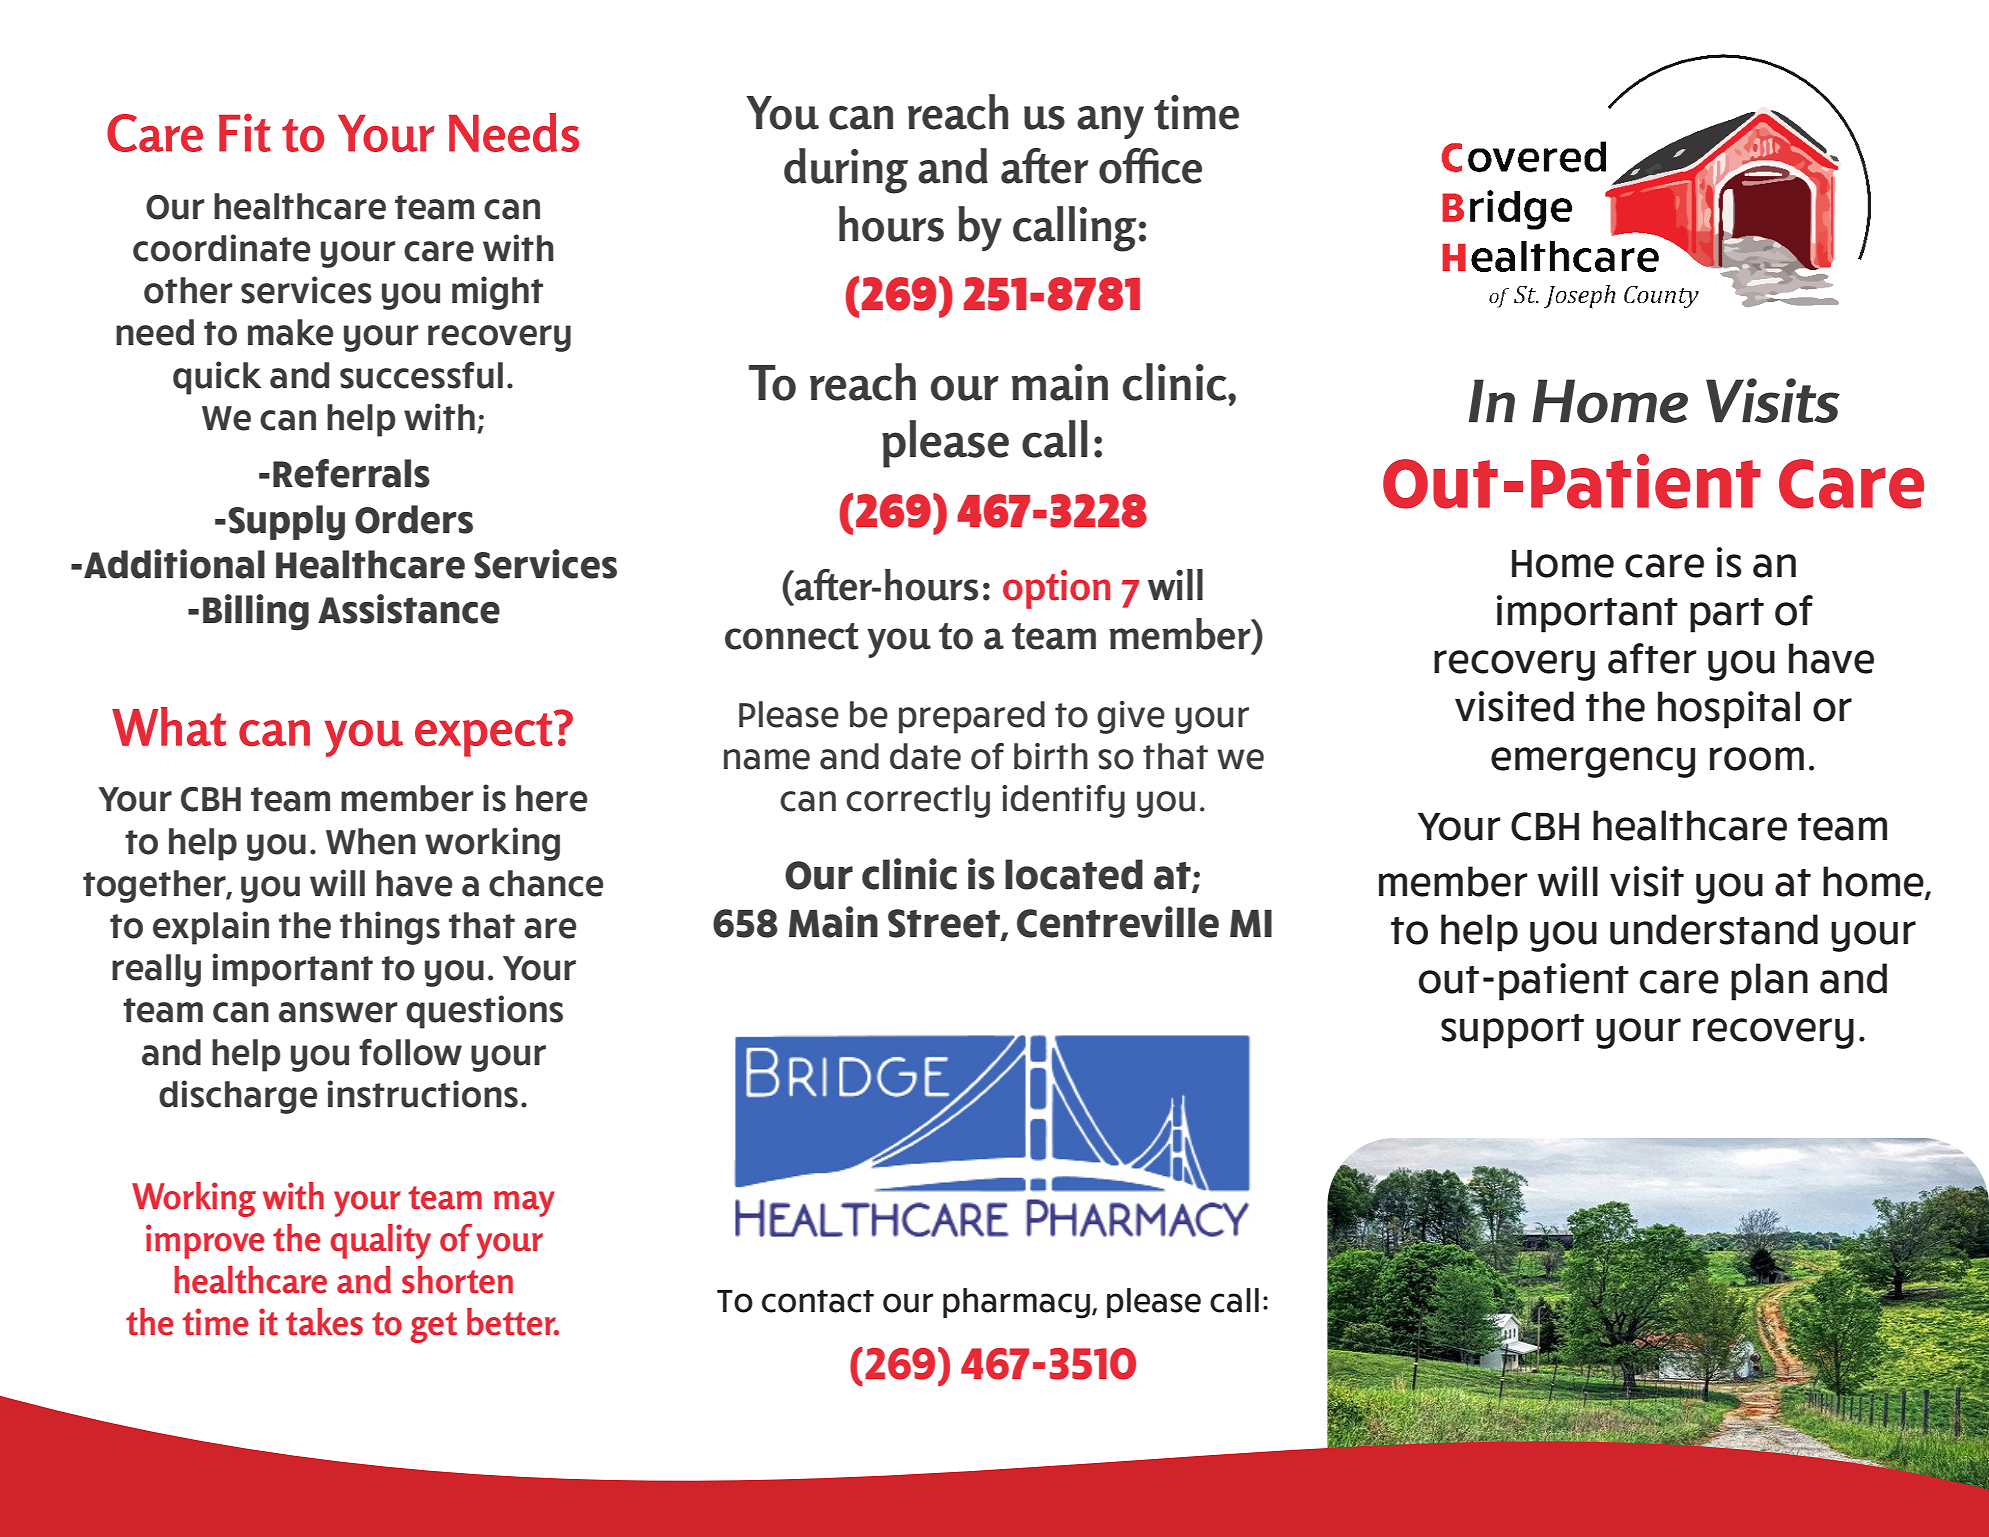 The height and width of the page is (1537, 1989). I want to click on may, so click(524, 1204).
